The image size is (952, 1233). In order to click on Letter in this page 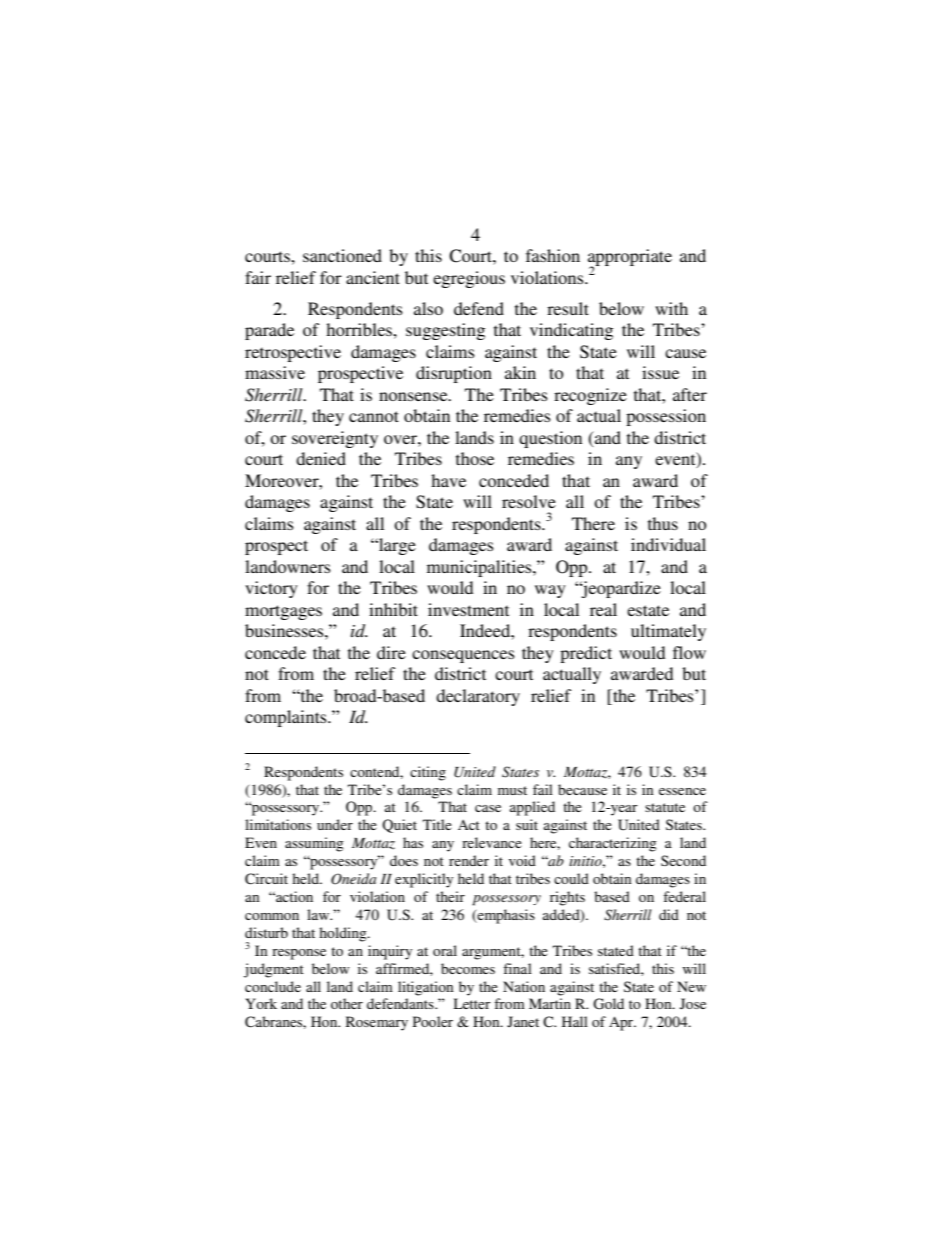, I will do `click(472, 1003)`.
